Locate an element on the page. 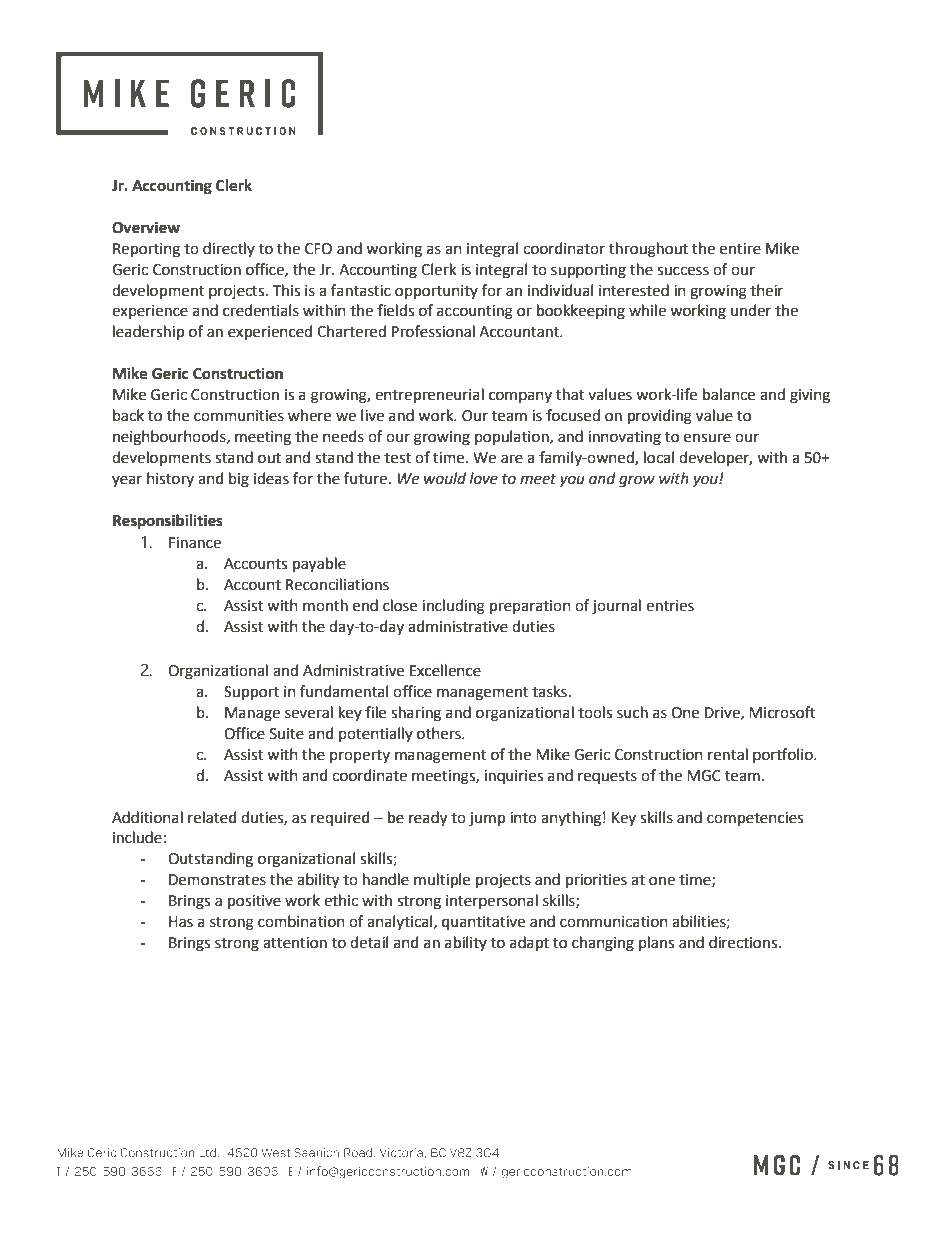 The image size is (952, 1233). directly is located at coordinates (229, 249).
